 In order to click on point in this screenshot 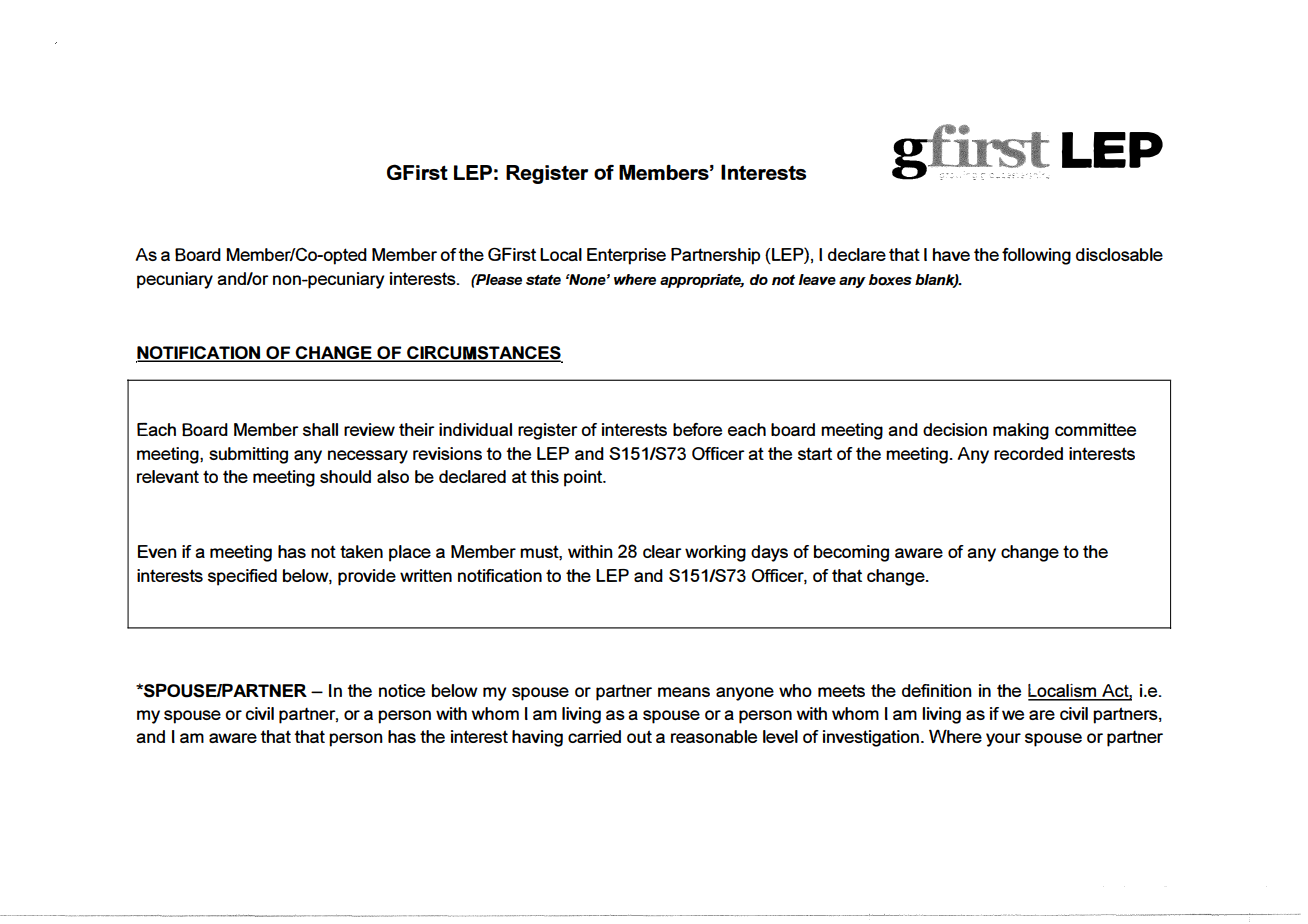, I will do `click(584, 478)`.
